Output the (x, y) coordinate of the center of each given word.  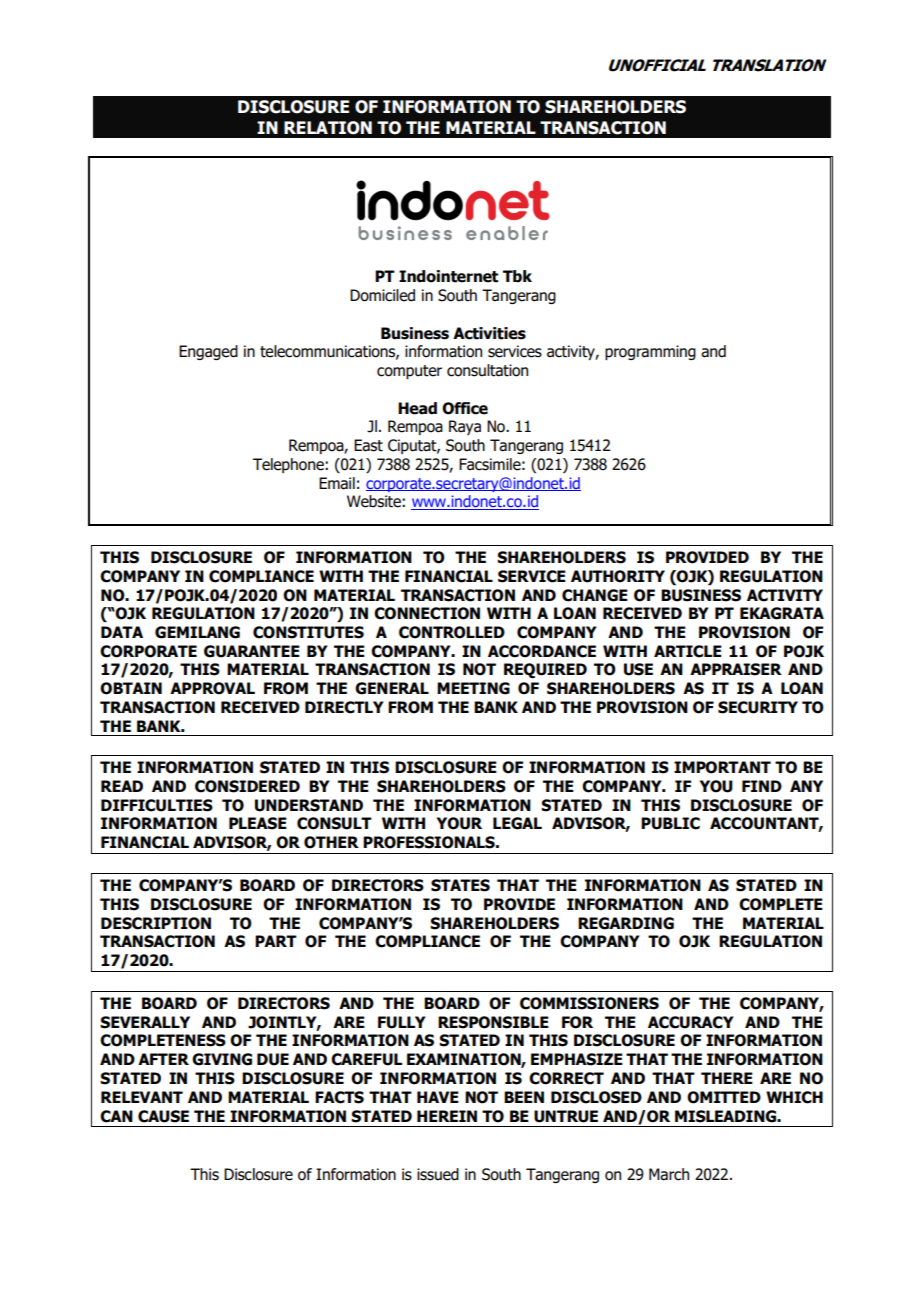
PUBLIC (670, 823)
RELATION (328, 128)
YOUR (459, 823)
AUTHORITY (618, 576)
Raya (465, 427)
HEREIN (447, 1116)
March (669, 1174)
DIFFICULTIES (157, 805)
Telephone (289, 465)
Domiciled (382, 295)
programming (650, 352)
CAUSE (163, 1116)
